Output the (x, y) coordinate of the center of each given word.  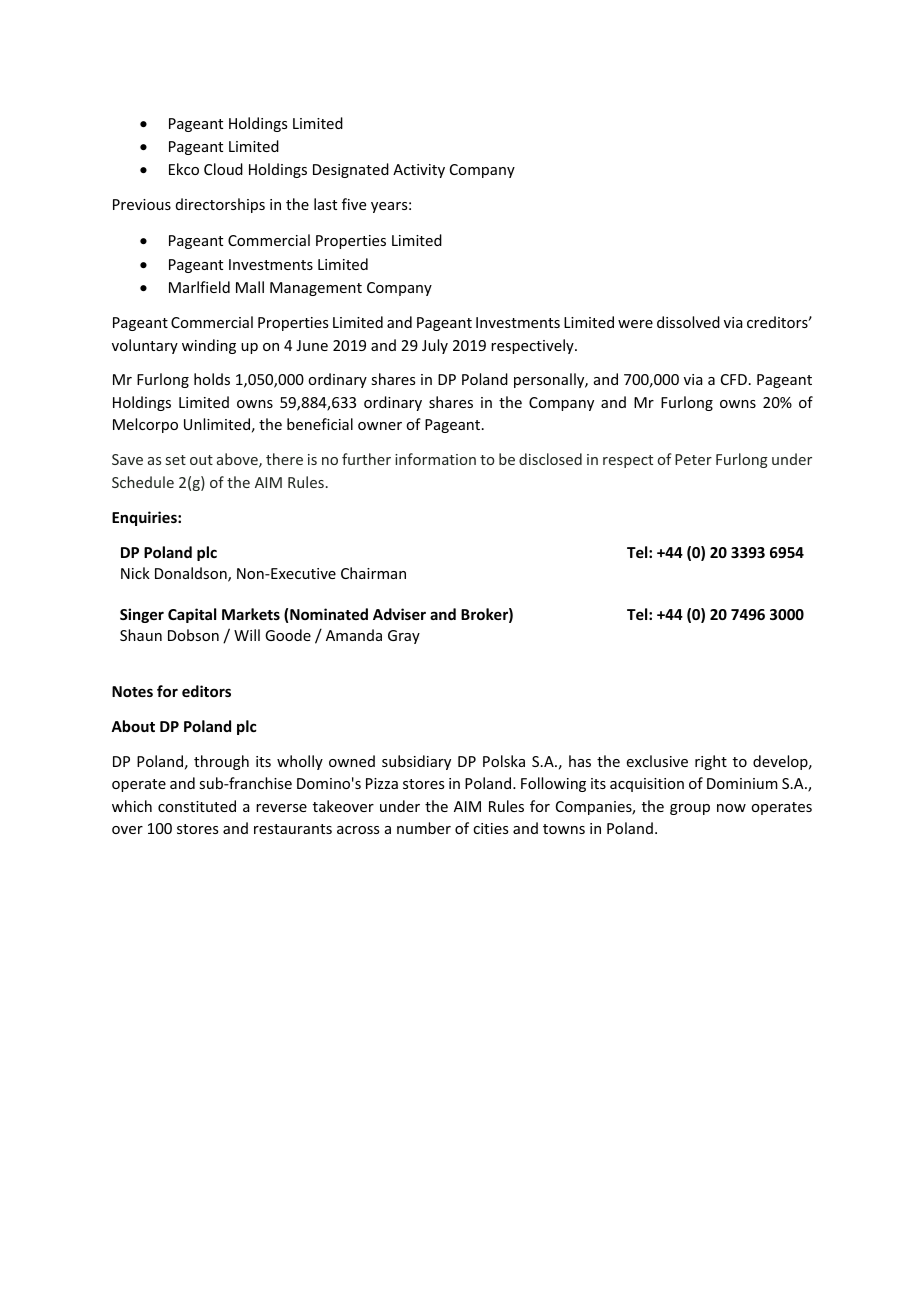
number (424, 828)
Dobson (193, 635)
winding (209, 346)
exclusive (657, 761)
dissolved (688, 322)
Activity (419, 171)
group (690, 809)
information (435, 459)
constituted (197, 806)
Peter (693, 459)
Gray (404, 637)
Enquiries (145, 518)
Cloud (223, 169)
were (635, 324)
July (435, 346)
